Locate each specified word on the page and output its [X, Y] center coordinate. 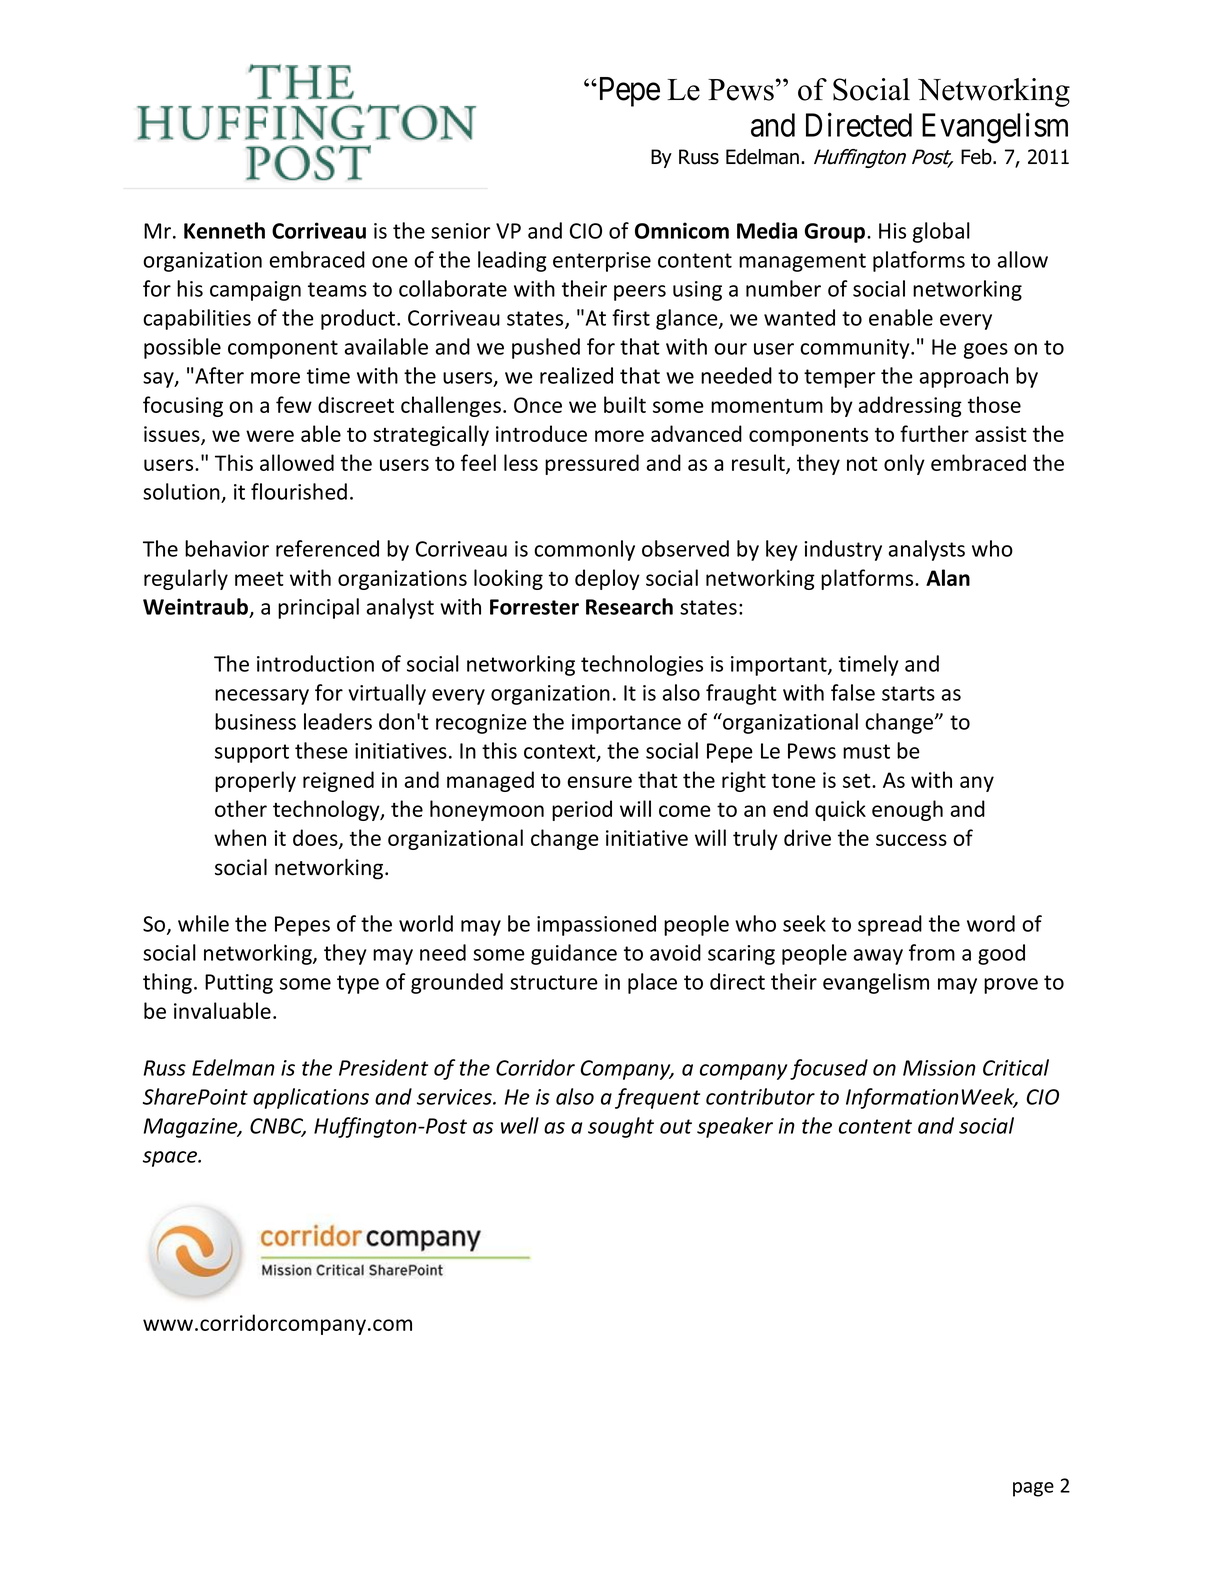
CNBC [278, 1127]
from [932, 952]
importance [626, 724]
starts [908, 693]
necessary [262, 697]
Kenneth [224, 230]
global [941, 232]
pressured [592, 464]
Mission [939, 1068]
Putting [239, 984]
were [270, 436]
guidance [574, 954]
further [934, 433]
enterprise [602, 262]
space [171, 1159]
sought [621, 1127]
